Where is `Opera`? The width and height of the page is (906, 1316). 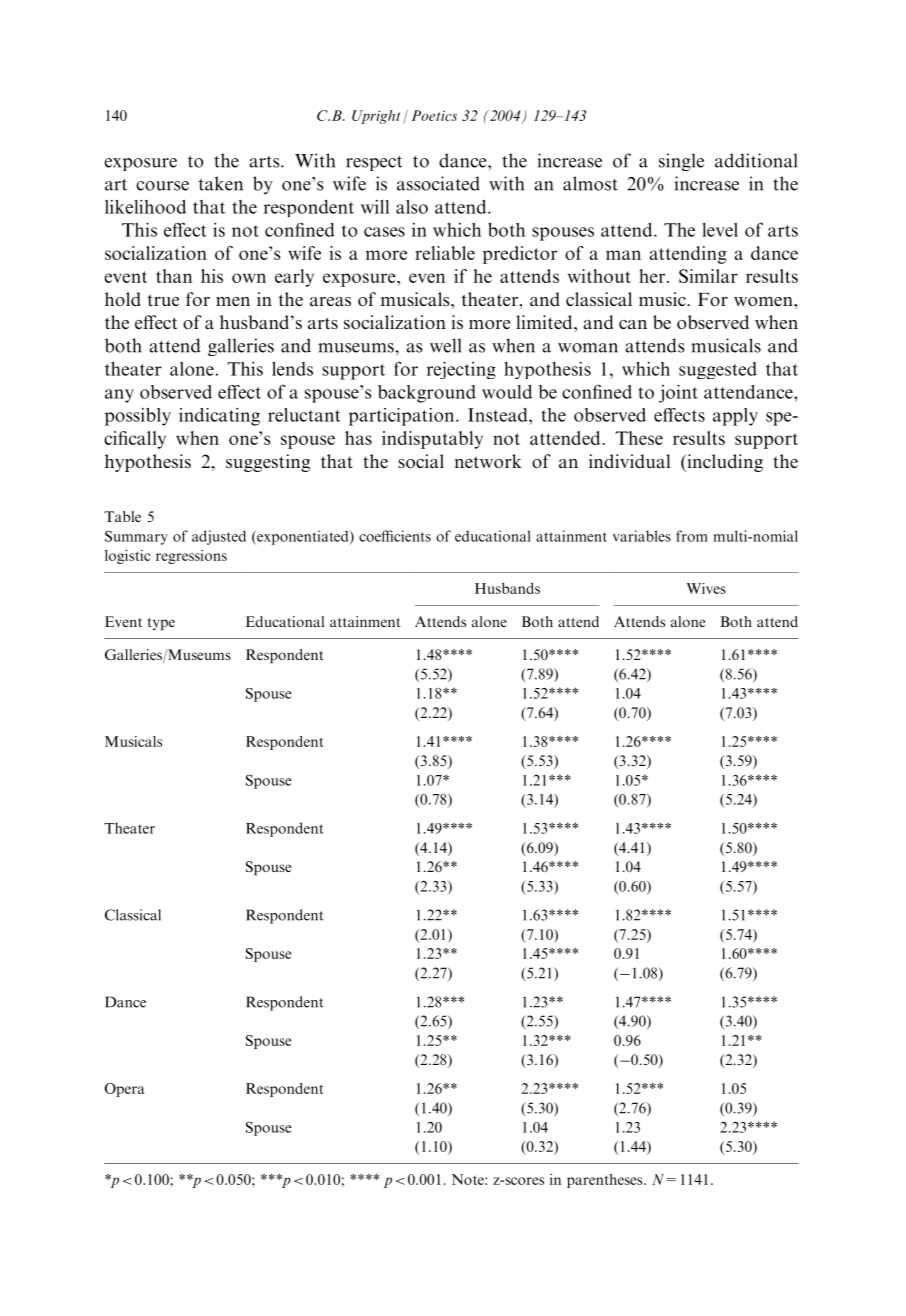
Opera is located at coordinates (124, 1090).
